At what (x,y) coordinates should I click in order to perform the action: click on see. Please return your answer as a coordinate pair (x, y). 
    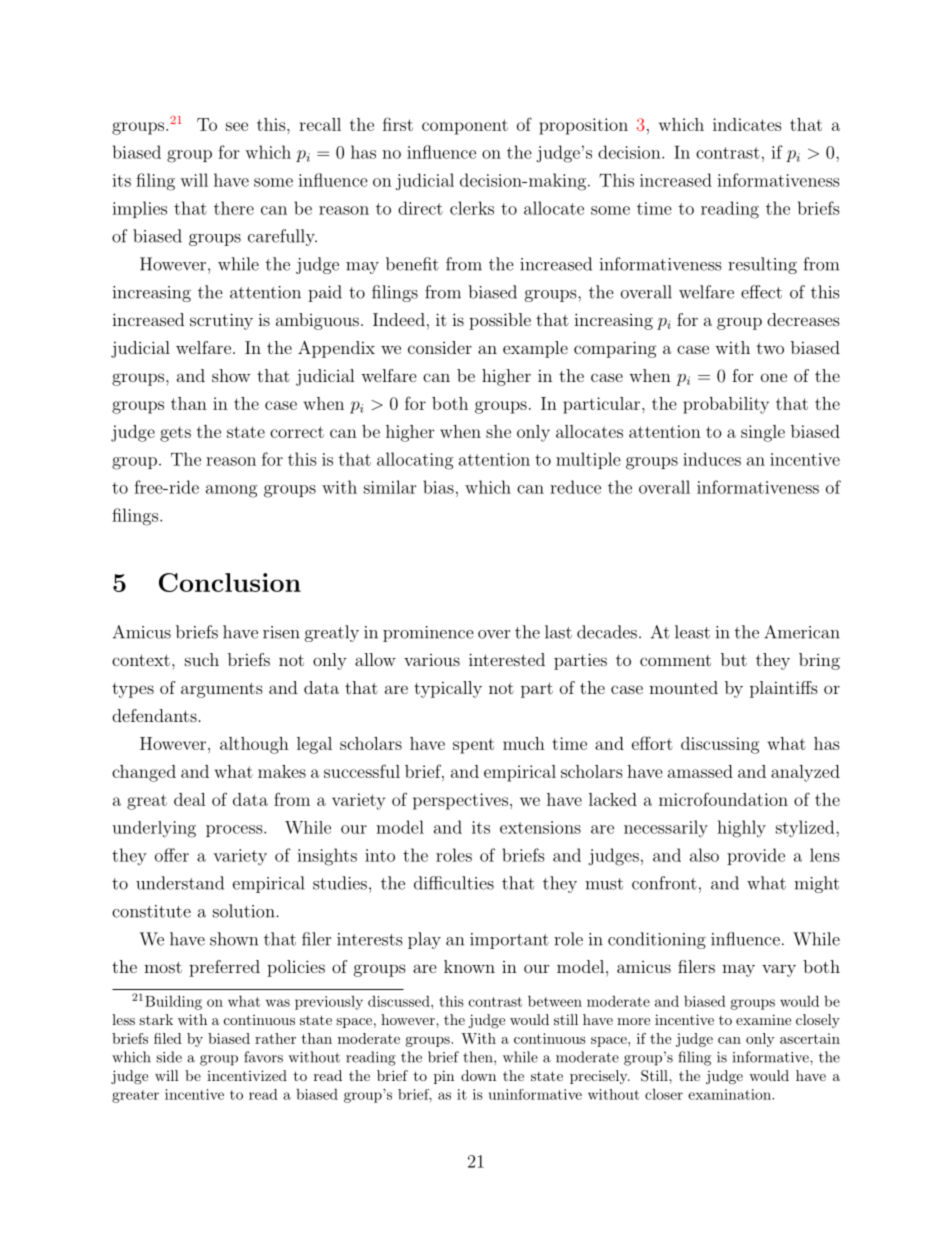
    Looking at the image, I should click on (237, 126).
